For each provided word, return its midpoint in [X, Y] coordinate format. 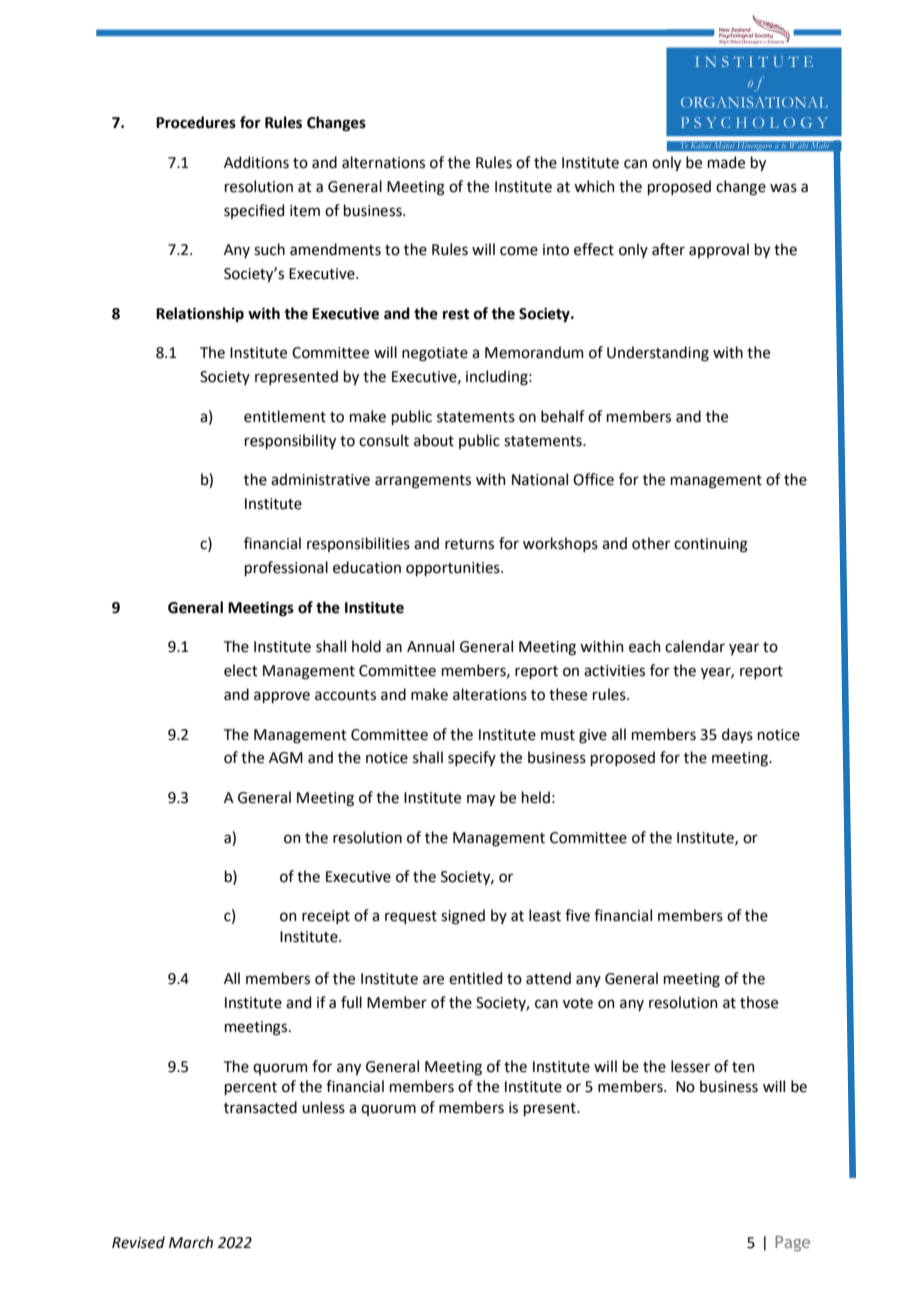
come [519, 251]
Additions [256, 162]
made [726, 162]
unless [323, 1107]
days [737, 735]
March [191, 1242]
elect [241, 670]
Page [792, 1244]
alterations [490, 694]
